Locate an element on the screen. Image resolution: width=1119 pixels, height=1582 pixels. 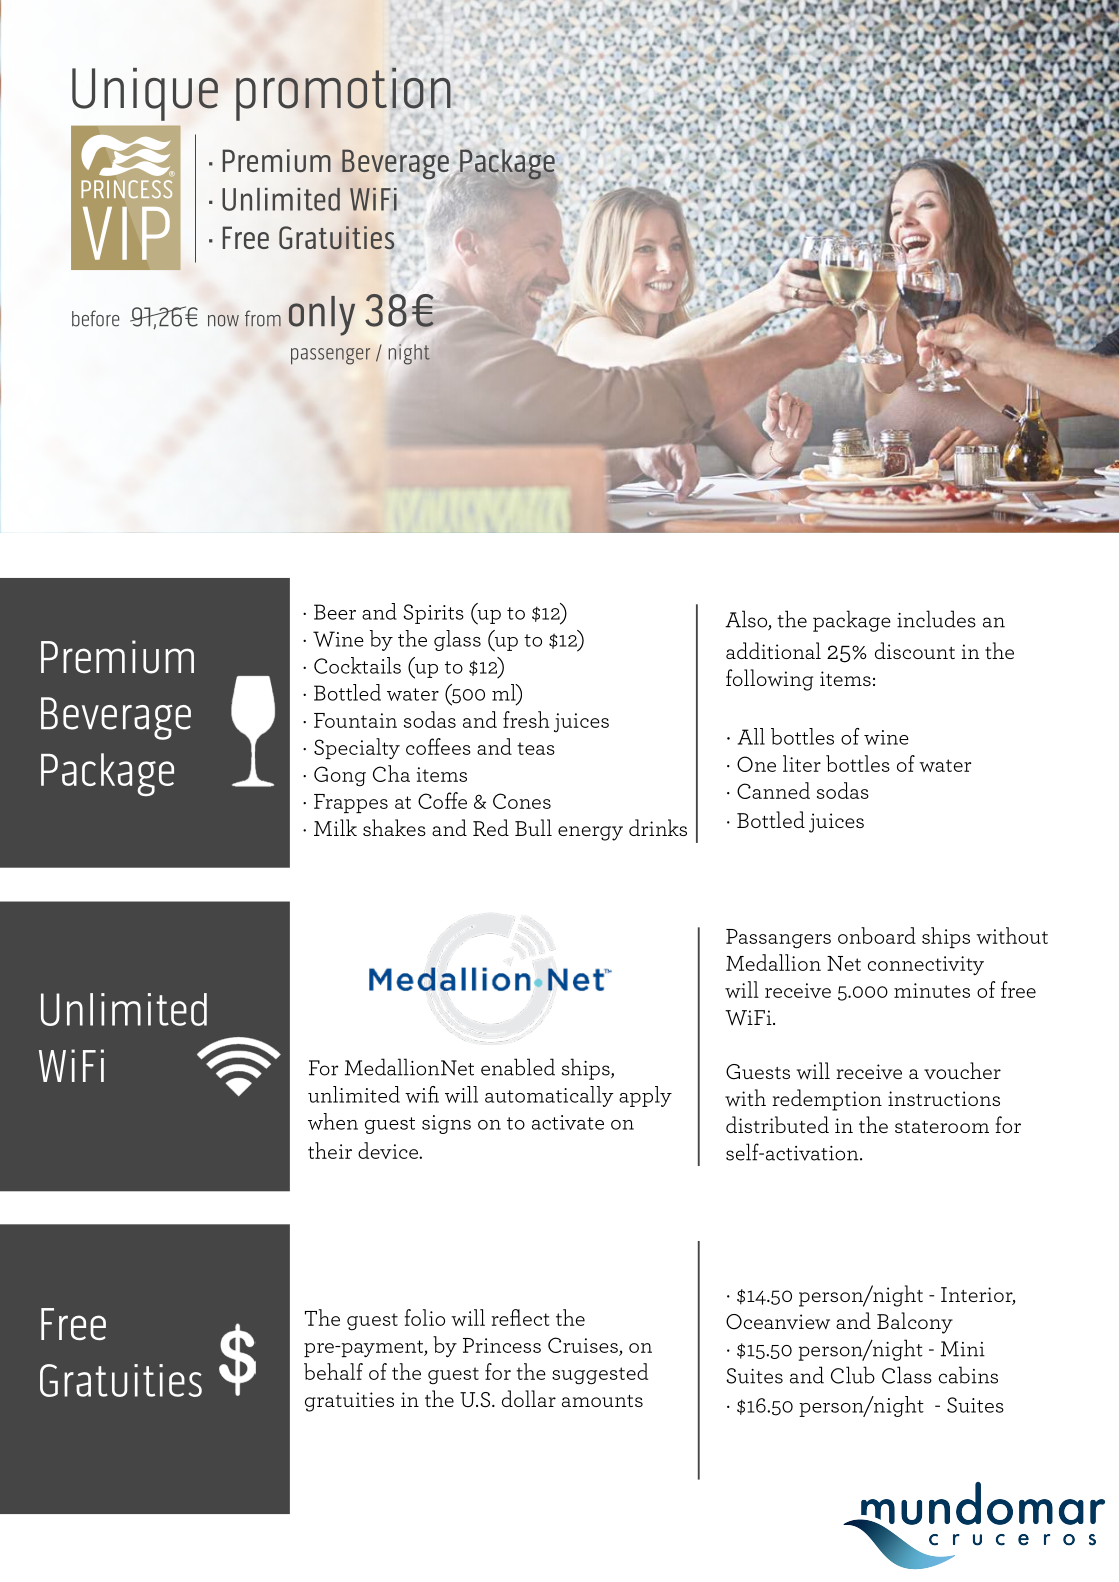
Club is located at coordinates (853, 1375).
